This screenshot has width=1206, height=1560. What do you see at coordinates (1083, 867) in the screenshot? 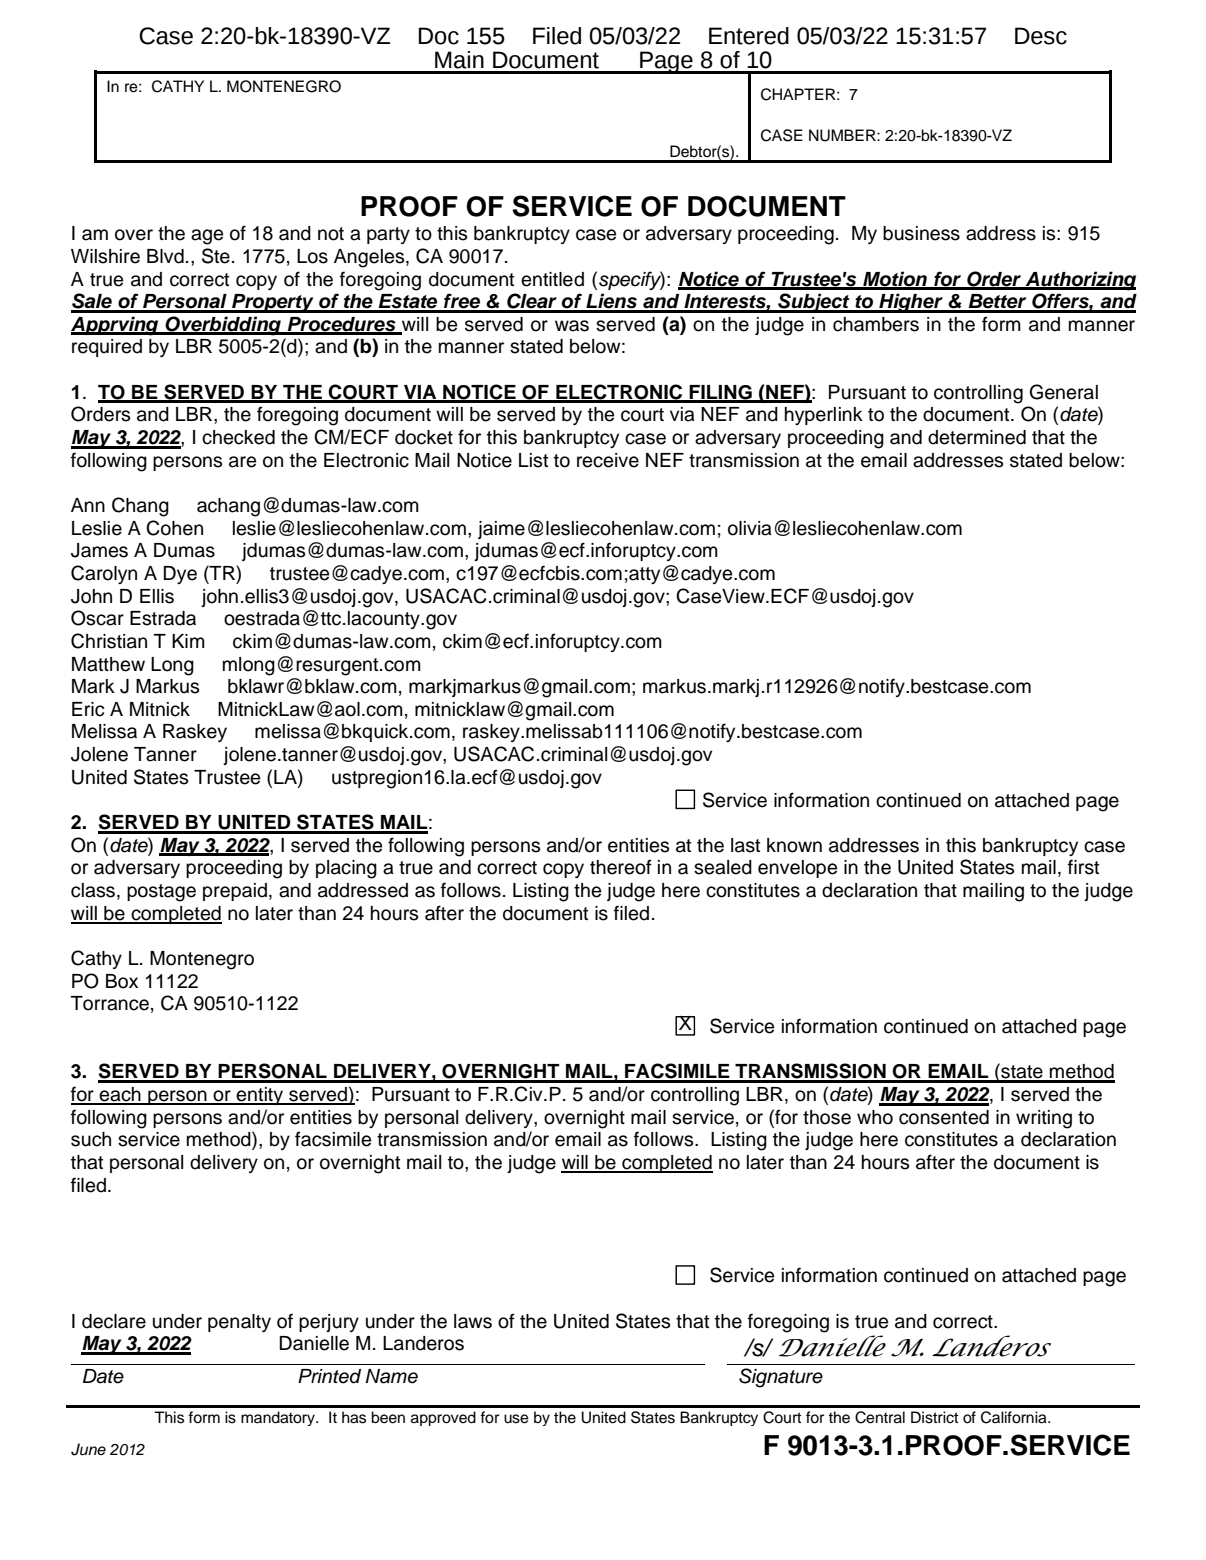
I see `first` at bounding box center [1083, 867].
